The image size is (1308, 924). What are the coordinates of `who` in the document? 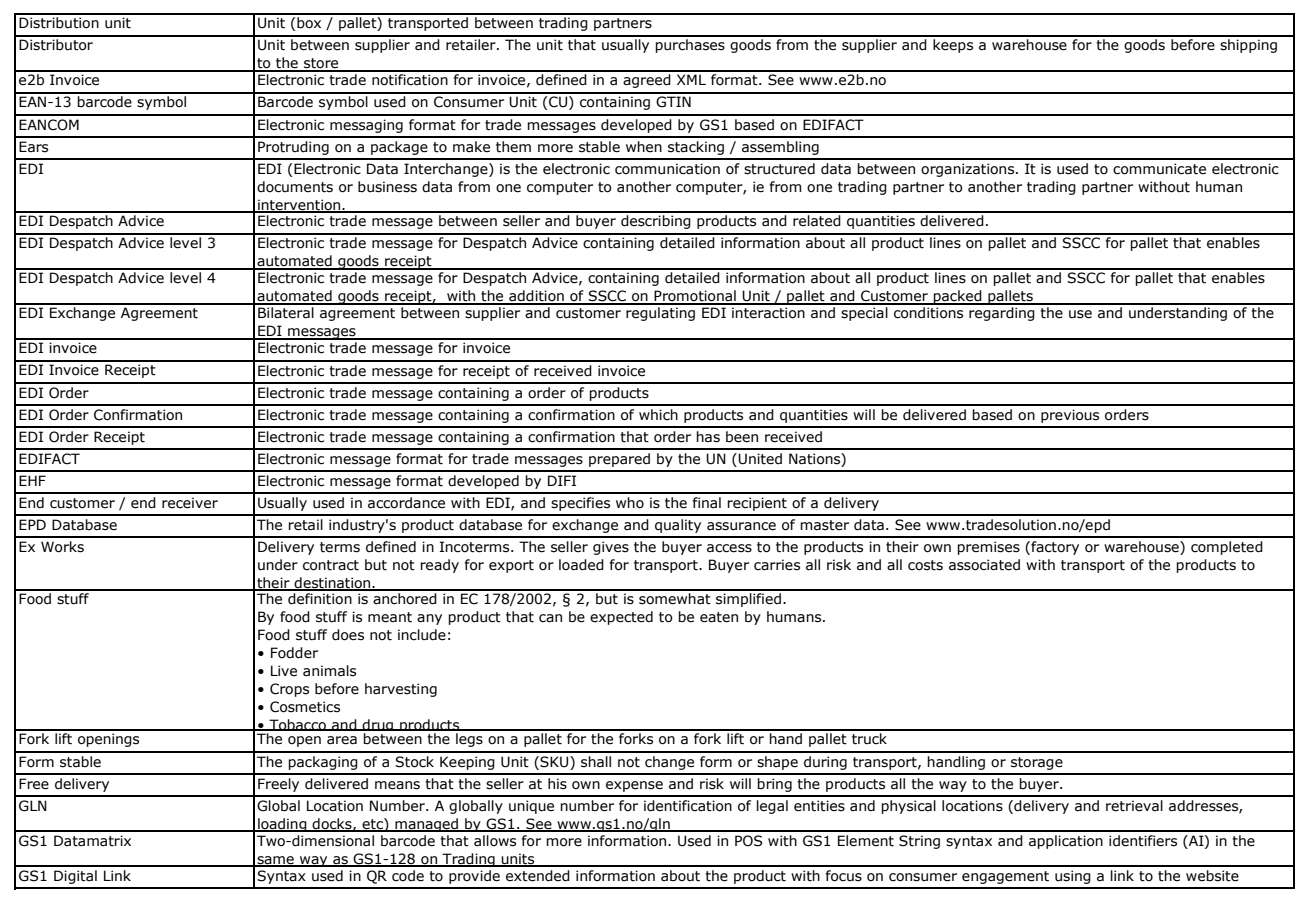 It's located at (630, 503).
